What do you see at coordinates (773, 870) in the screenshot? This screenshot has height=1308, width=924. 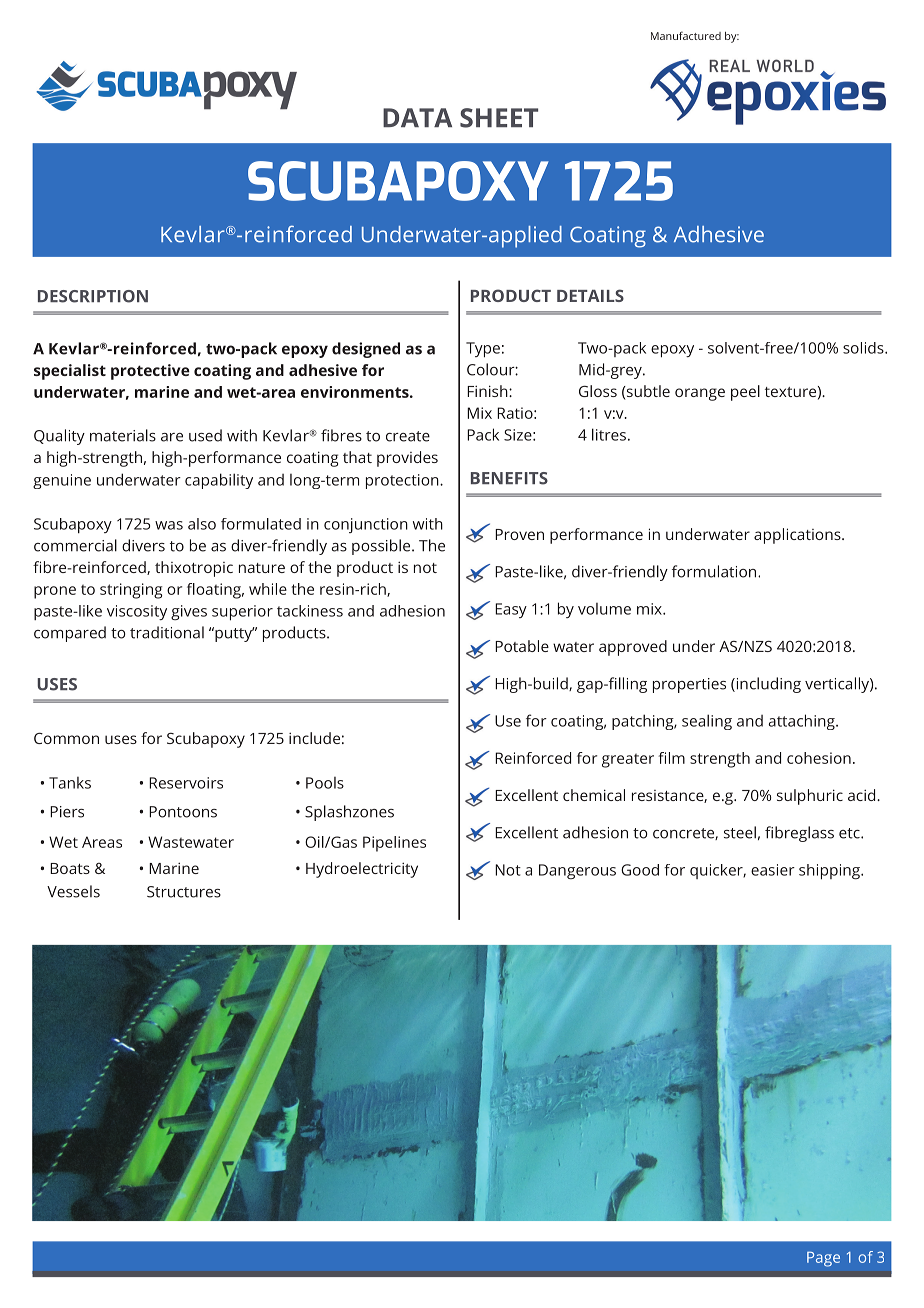 I see `easier` at bounding box center [773, 870].
